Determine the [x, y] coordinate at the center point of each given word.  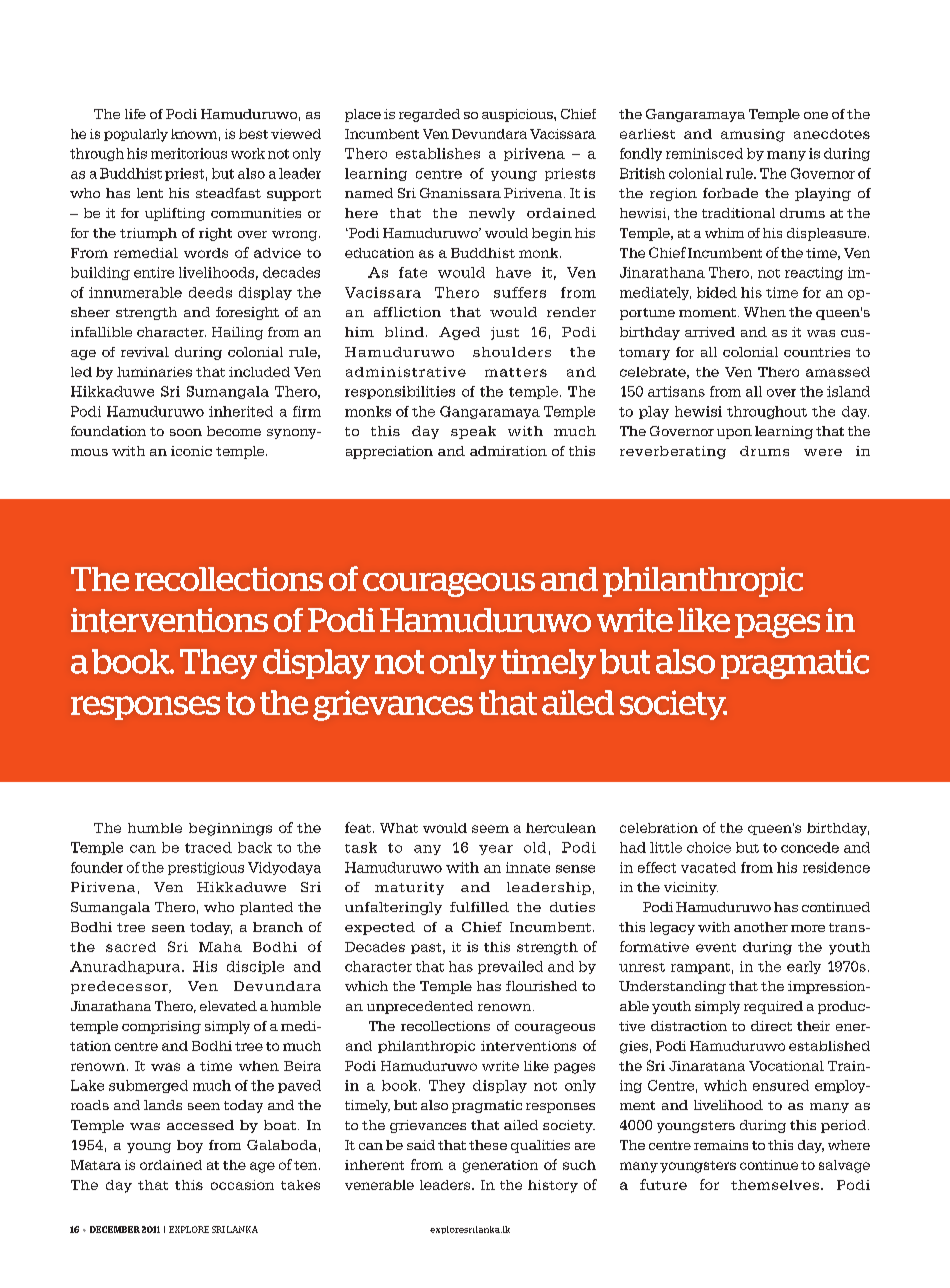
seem [490, 829]
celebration [659, 828]
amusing [753, 135]
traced [208, 847]
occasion [242, 1185]
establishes [438, 153]
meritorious [189, 153]
